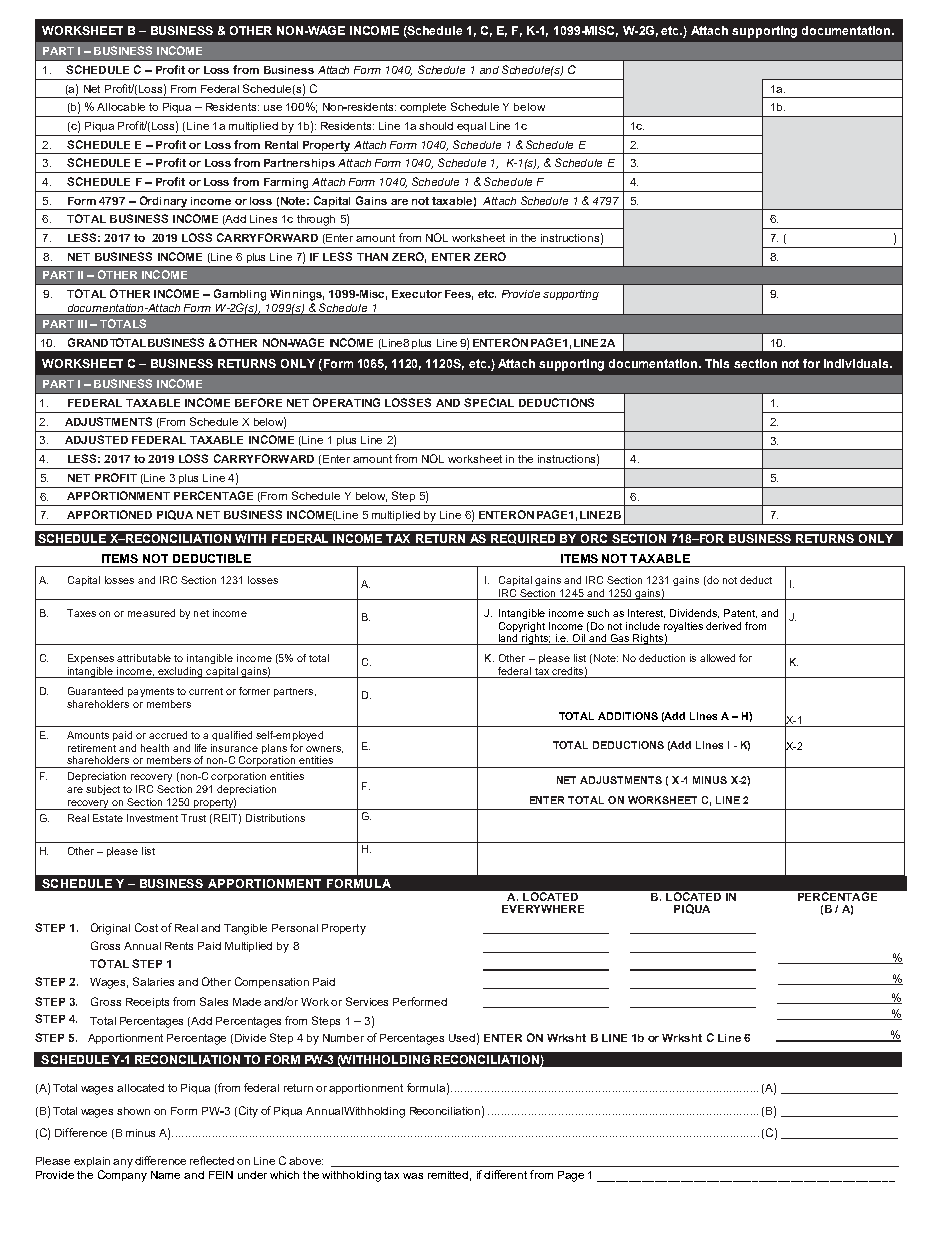  I want to click on equal, so click(471, 127).
